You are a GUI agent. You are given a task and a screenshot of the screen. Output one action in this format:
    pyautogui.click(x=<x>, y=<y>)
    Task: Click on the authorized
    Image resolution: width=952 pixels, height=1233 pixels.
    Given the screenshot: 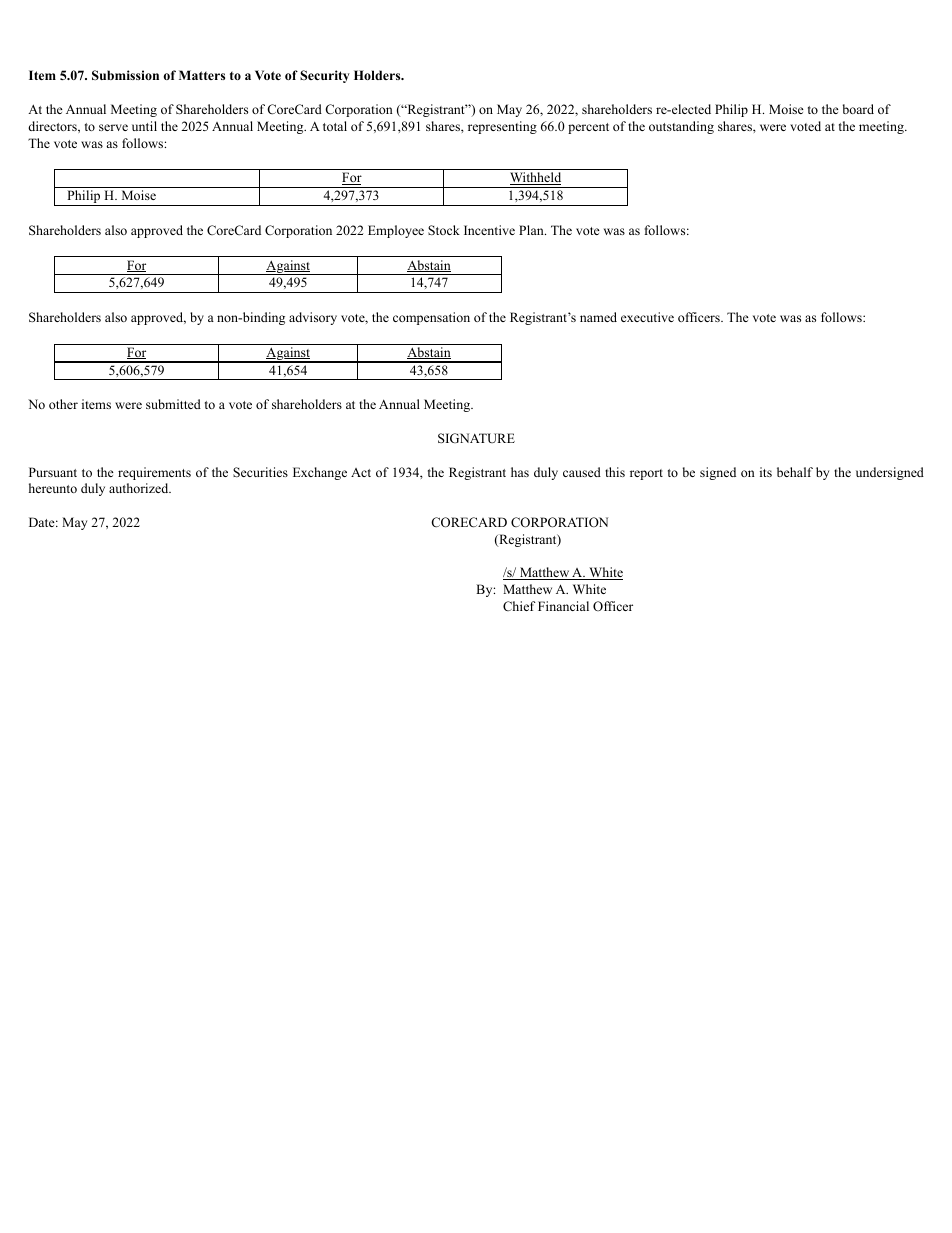 What is the action you would take?
    pyautogui.click(x=140, y=488)
